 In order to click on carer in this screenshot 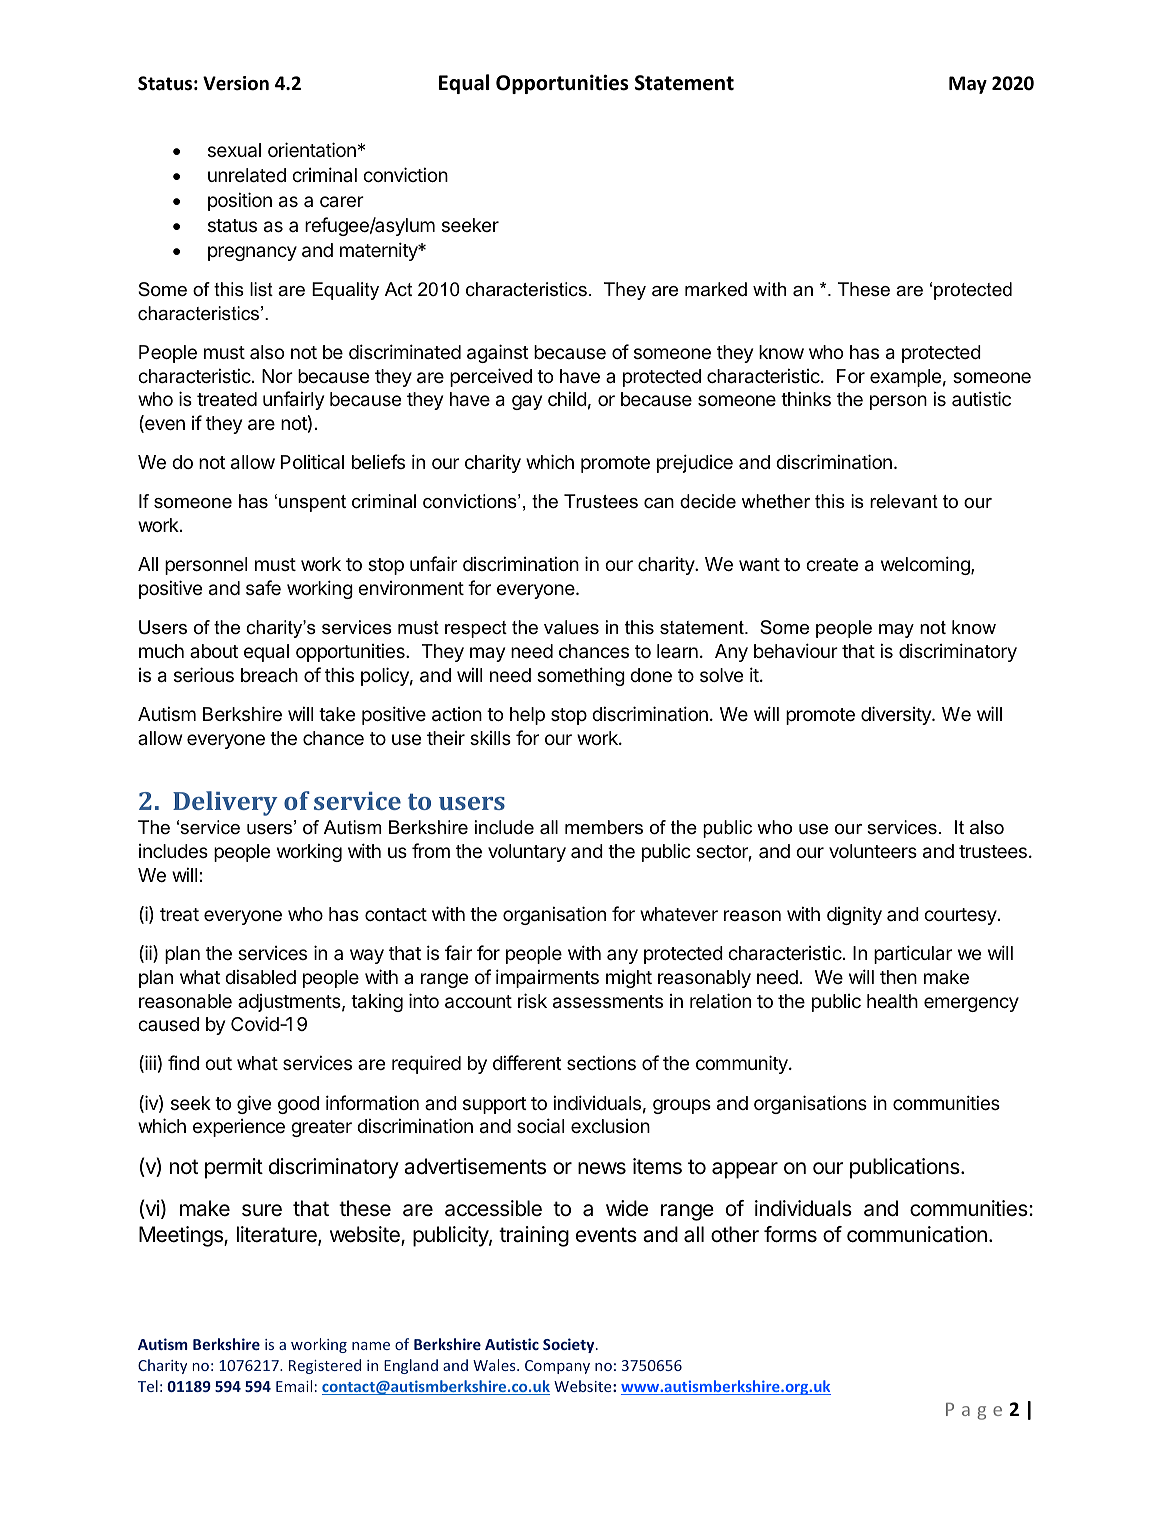, I will do `click(342, 201)`.
